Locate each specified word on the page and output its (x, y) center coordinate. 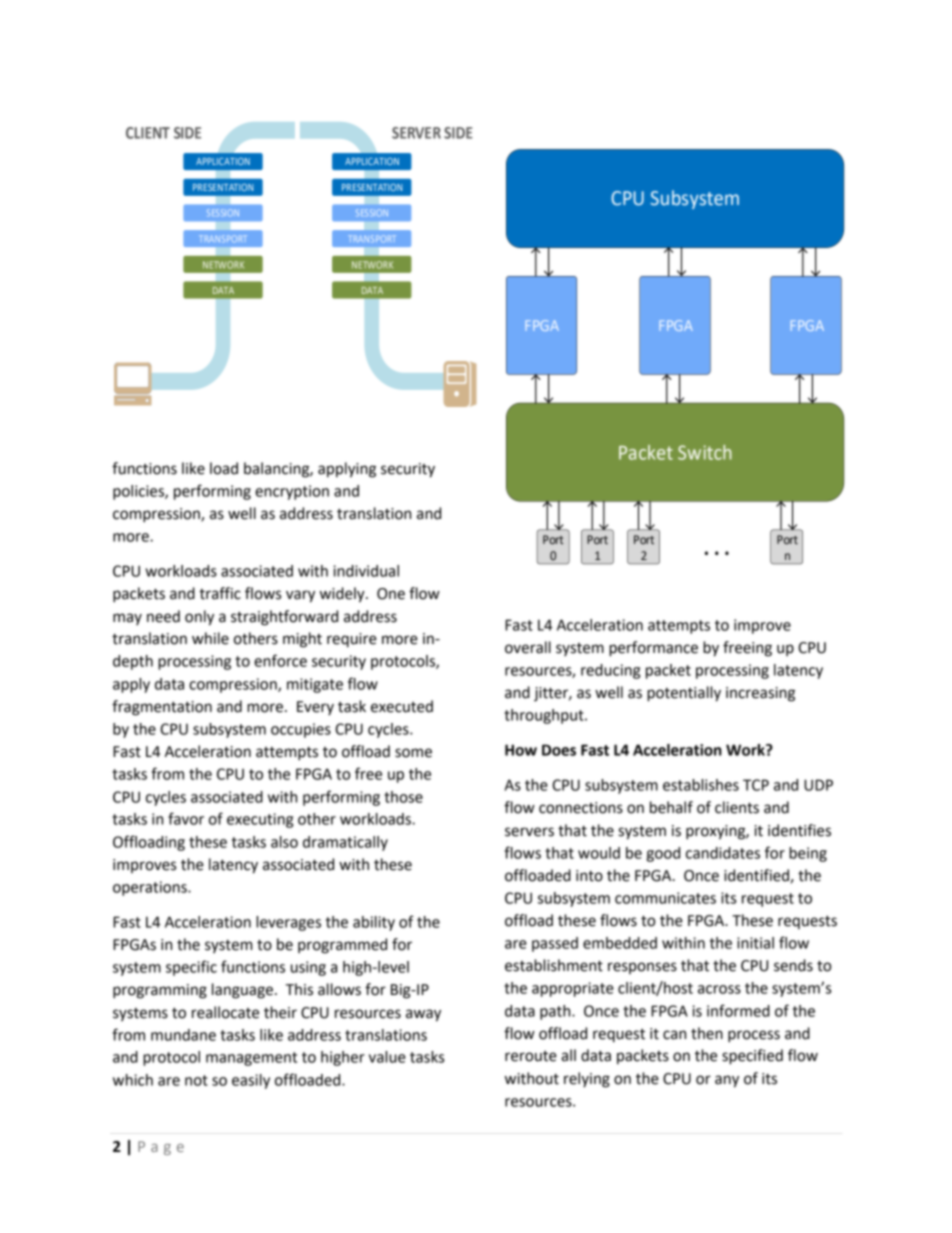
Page (161, 1148)
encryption (292, 492)
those (403, 797)
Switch (705, 452)
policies (139, 492)
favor (186, 818)
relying (587, 1080)
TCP (756, 785)
